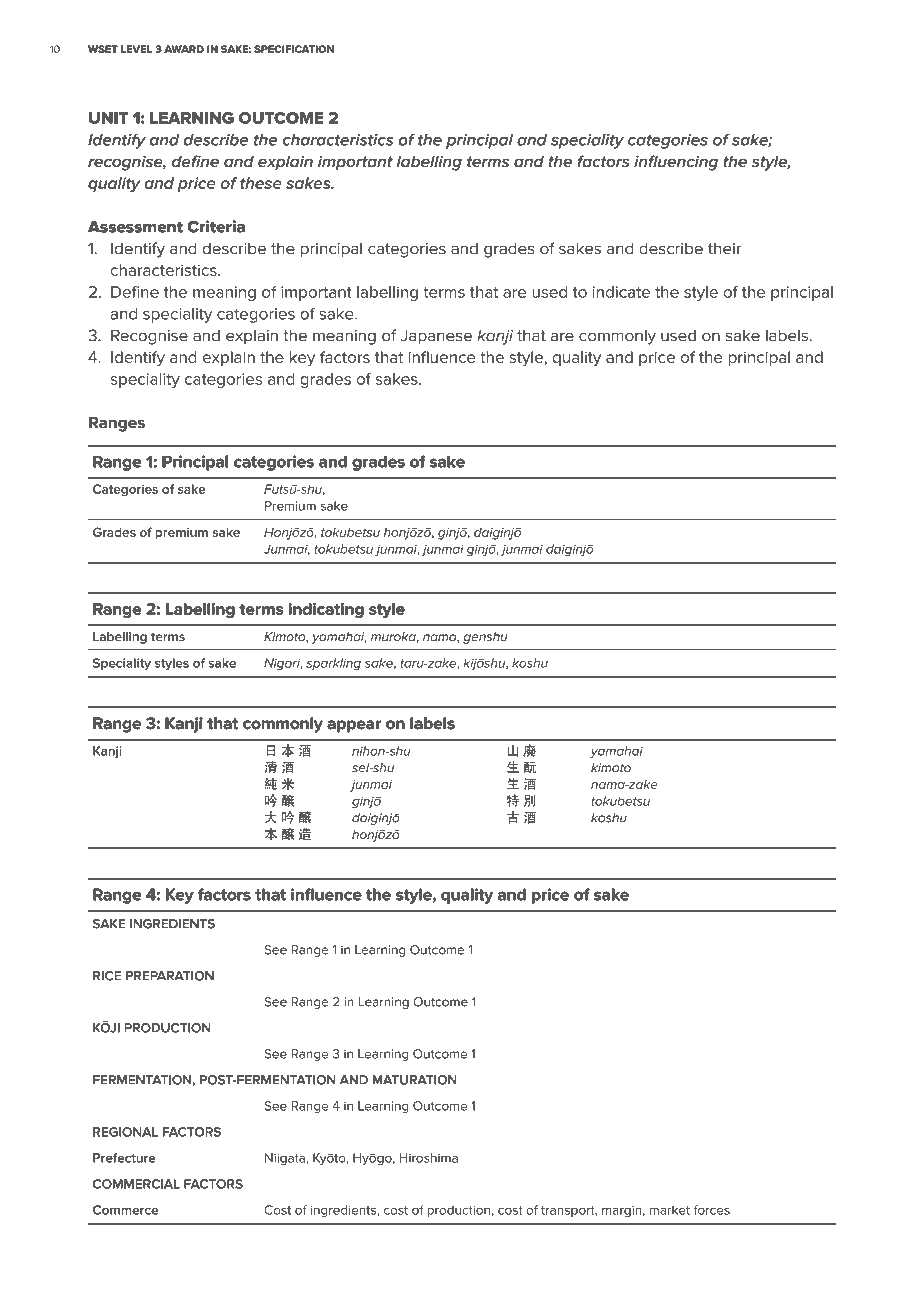 This screenshot has width=924, height=1308. Describe the element at coordinates (428, 1158) in the screenshot. I see `Hiroshima` at that location.
